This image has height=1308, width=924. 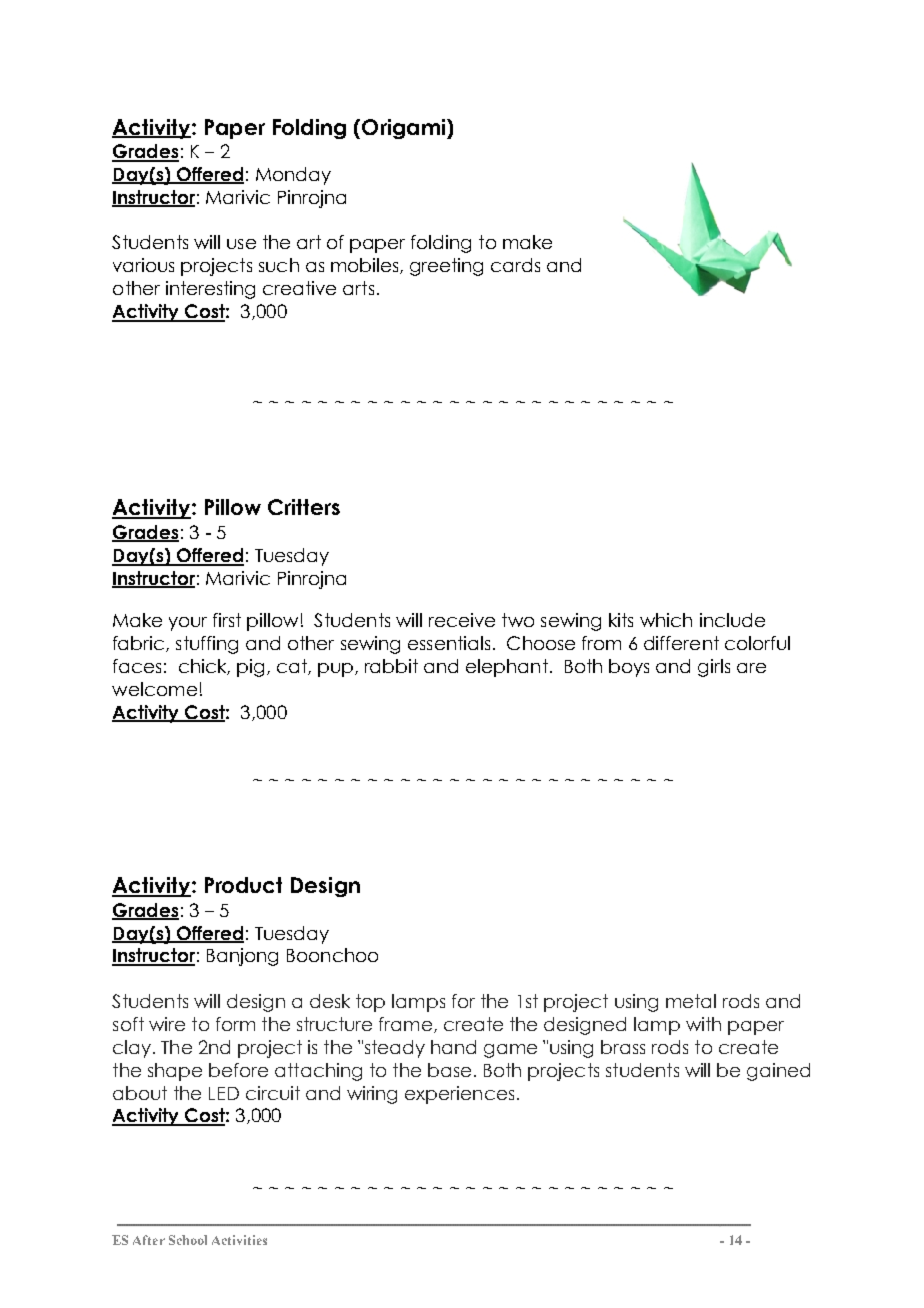 What do you see at coordinates (515, 265) in the image?
I see `cards` at bounding box center [515, 265].
